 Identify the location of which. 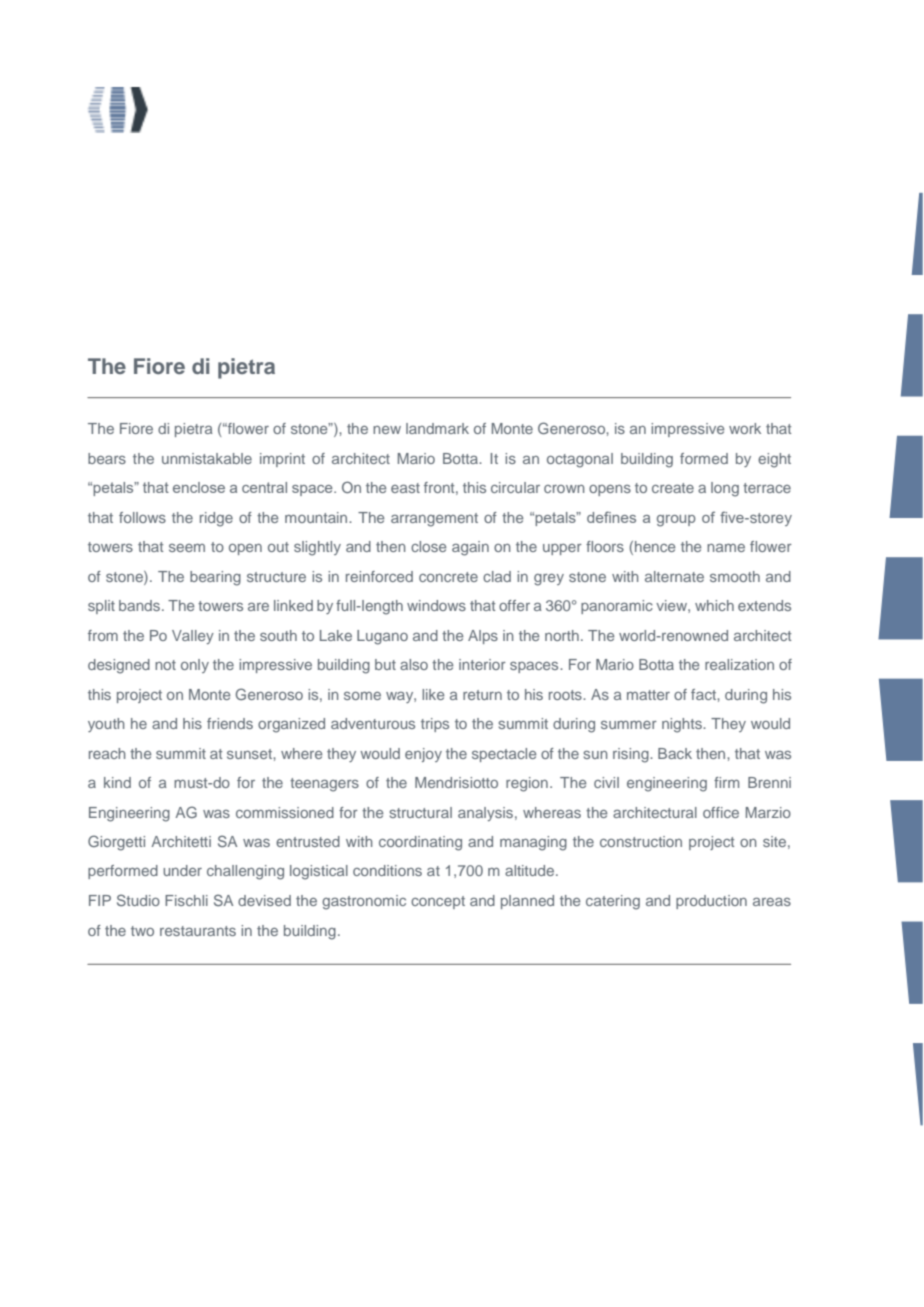
(714, 605).
